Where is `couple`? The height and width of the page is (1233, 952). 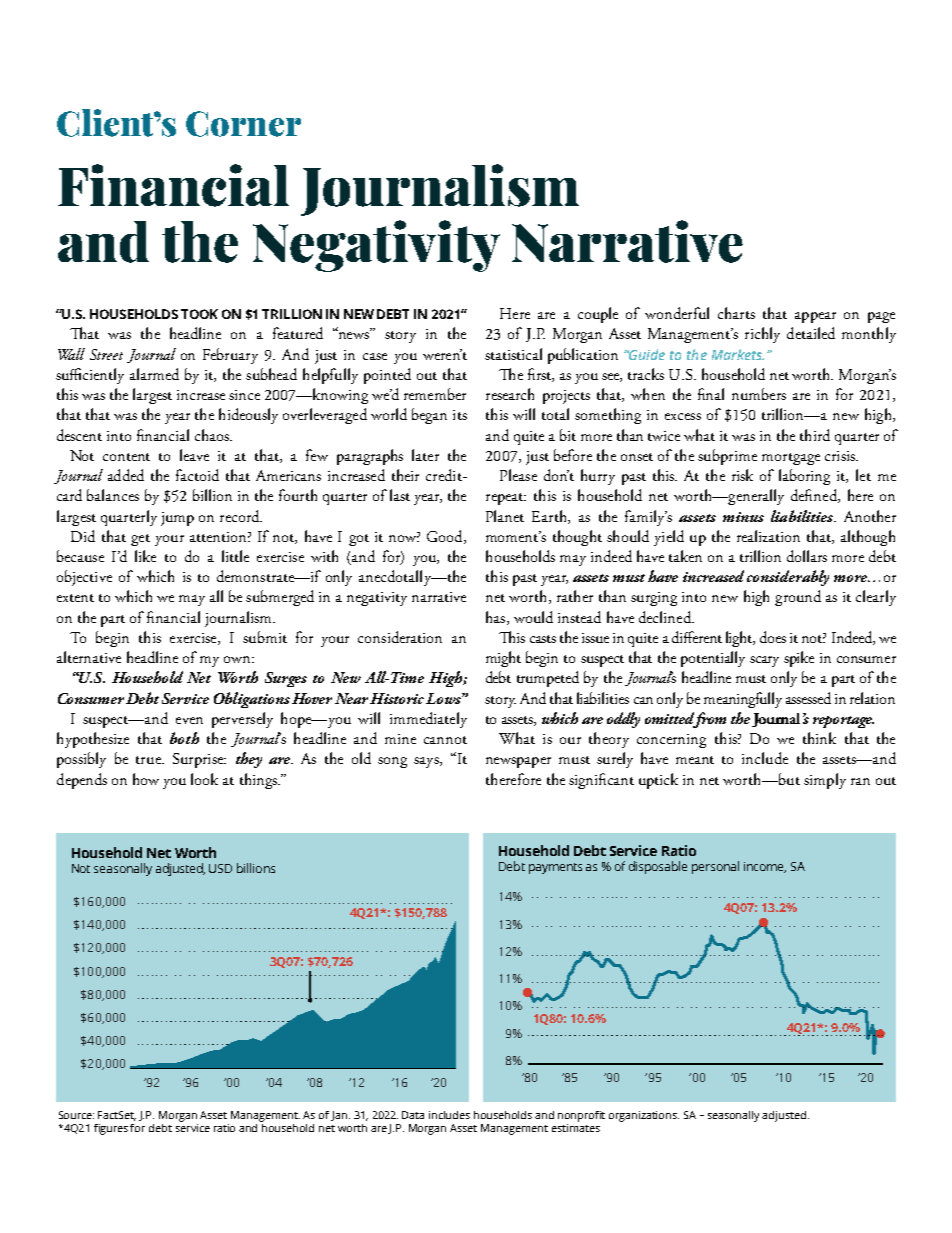
couple is located at coordinates (598, 315).
